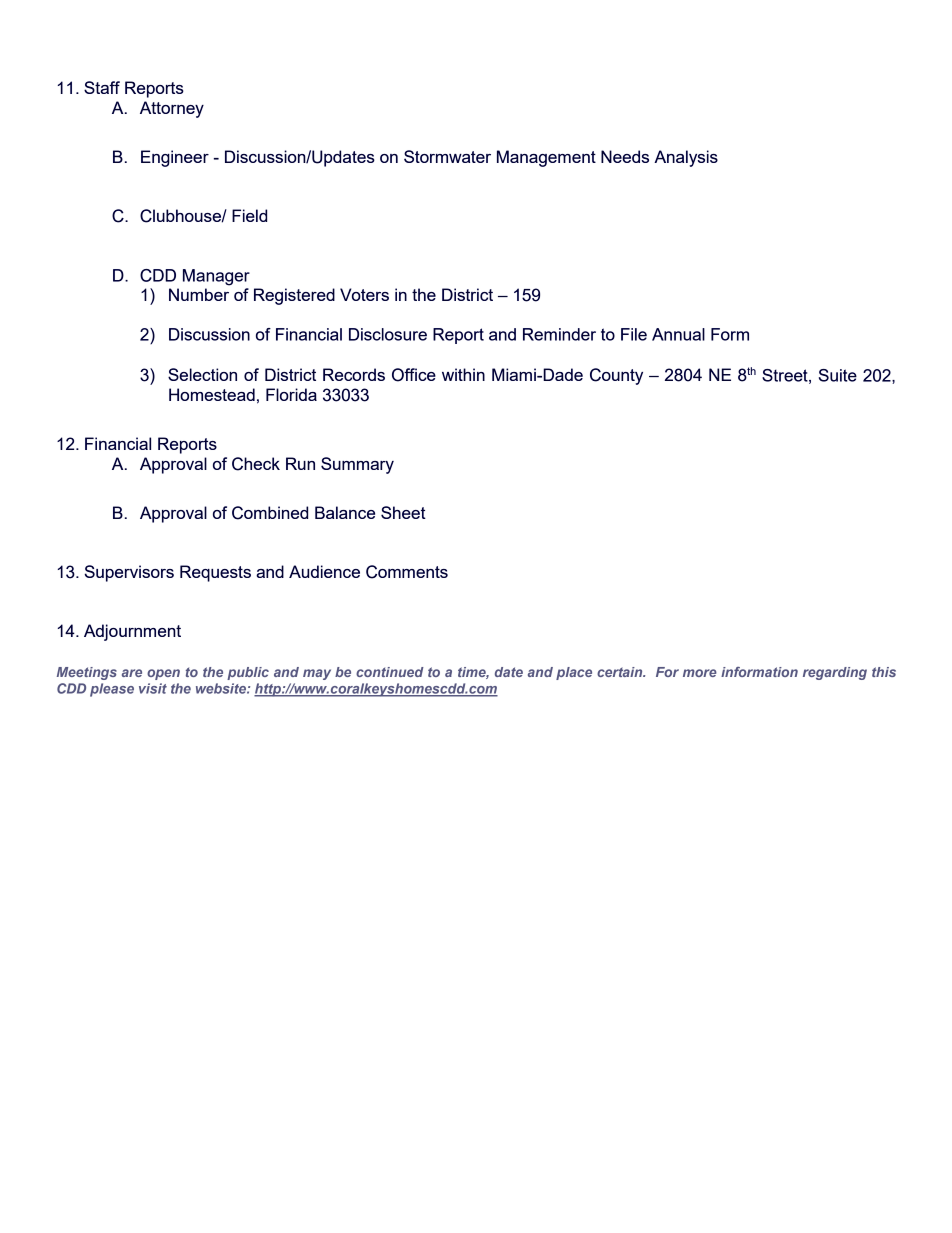 The image size is (952, 1233). I want to click on Sheet, so click(403, 512).
